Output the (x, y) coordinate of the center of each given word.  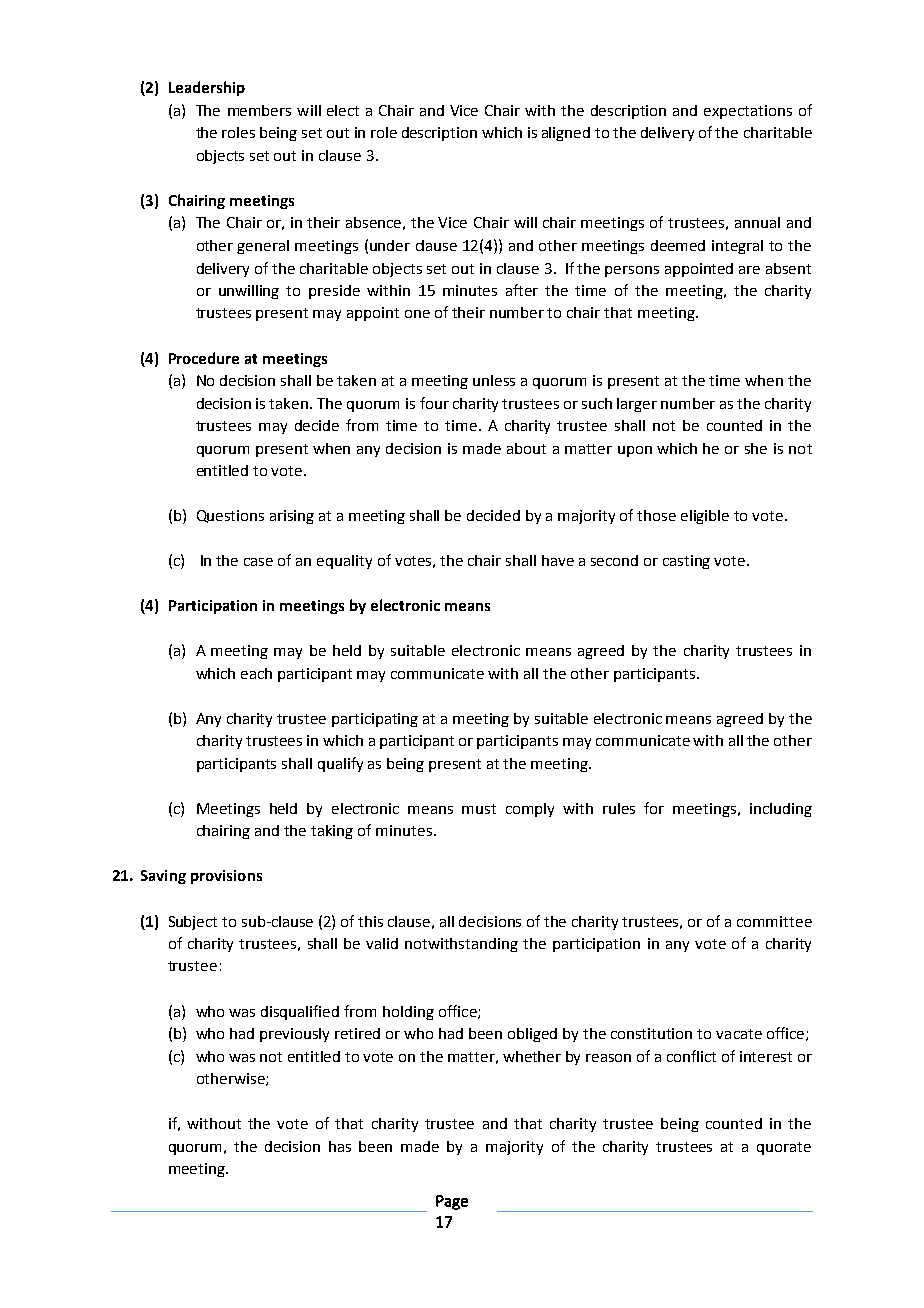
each (256, 673)
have (558, 560)
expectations (748, 112)
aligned (566, 134)
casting (686, 562)
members (259, 110)
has (340, 1146)
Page (452, 1202)
